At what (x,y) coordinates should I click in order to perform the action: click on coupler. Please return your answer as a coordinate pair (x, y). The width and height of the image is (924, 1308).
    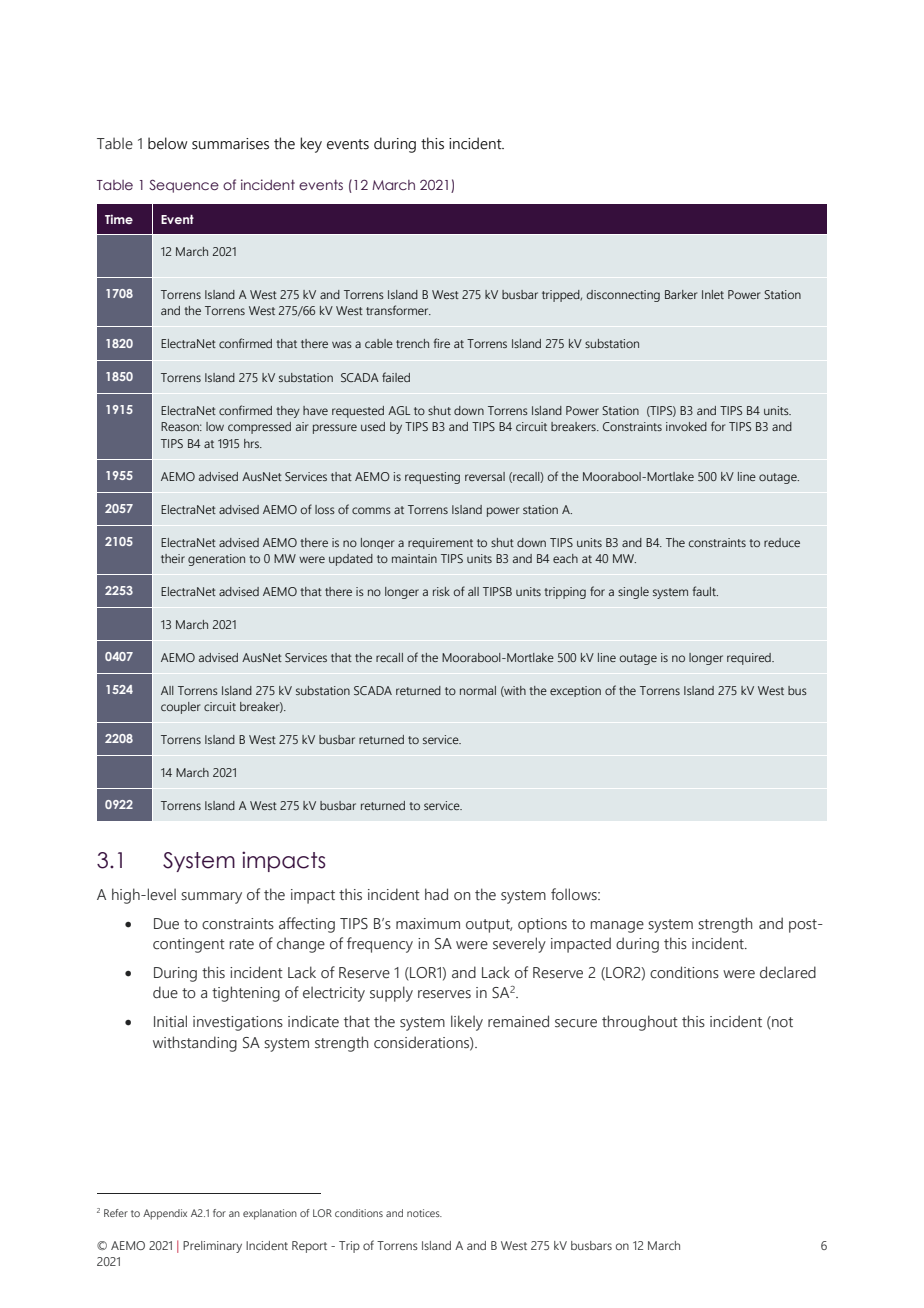
    Looking at the image, I should click on (180, 708).
